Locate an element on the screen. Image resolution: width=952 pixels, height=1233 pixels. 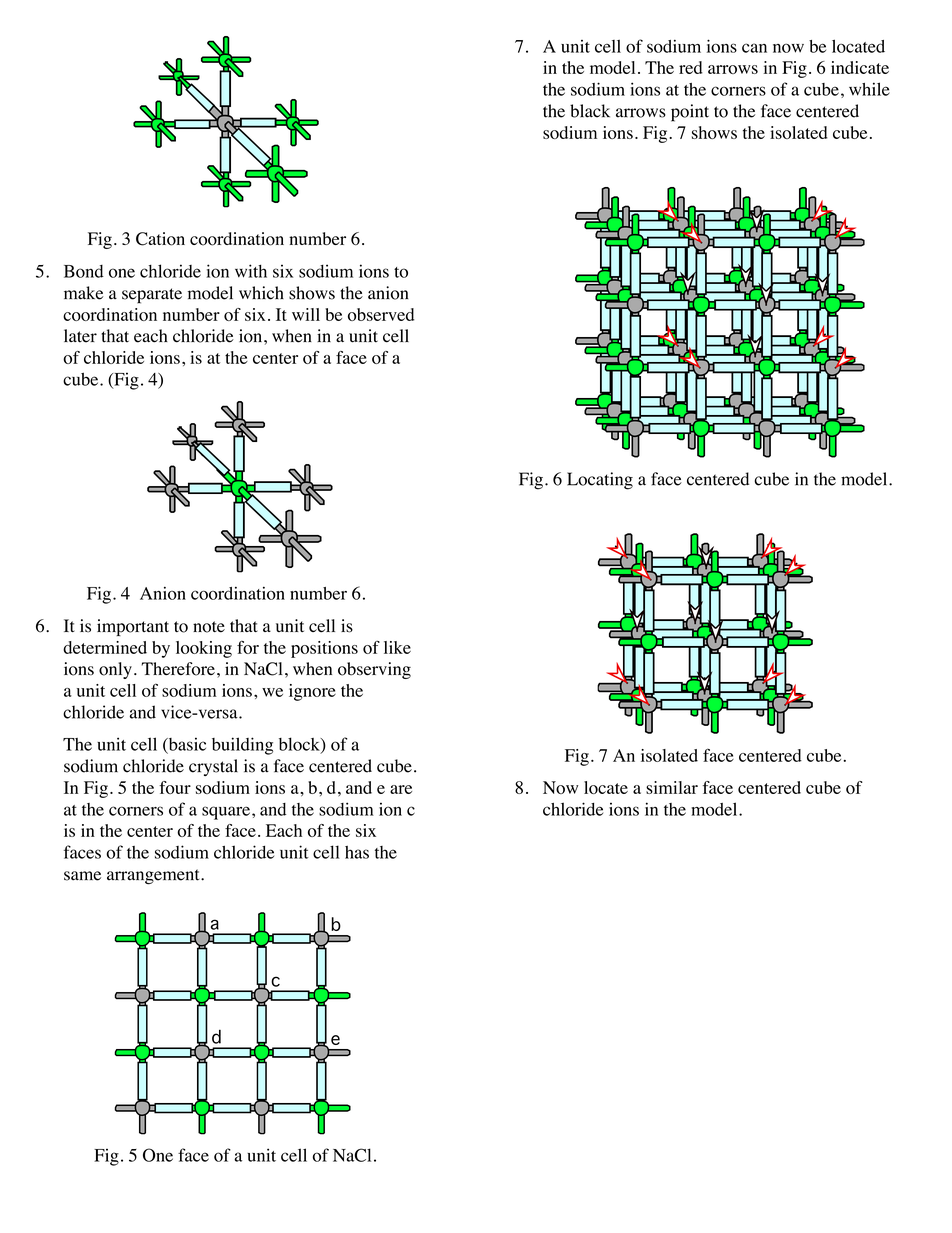
arrangement is located at coordinates (154, 877).
